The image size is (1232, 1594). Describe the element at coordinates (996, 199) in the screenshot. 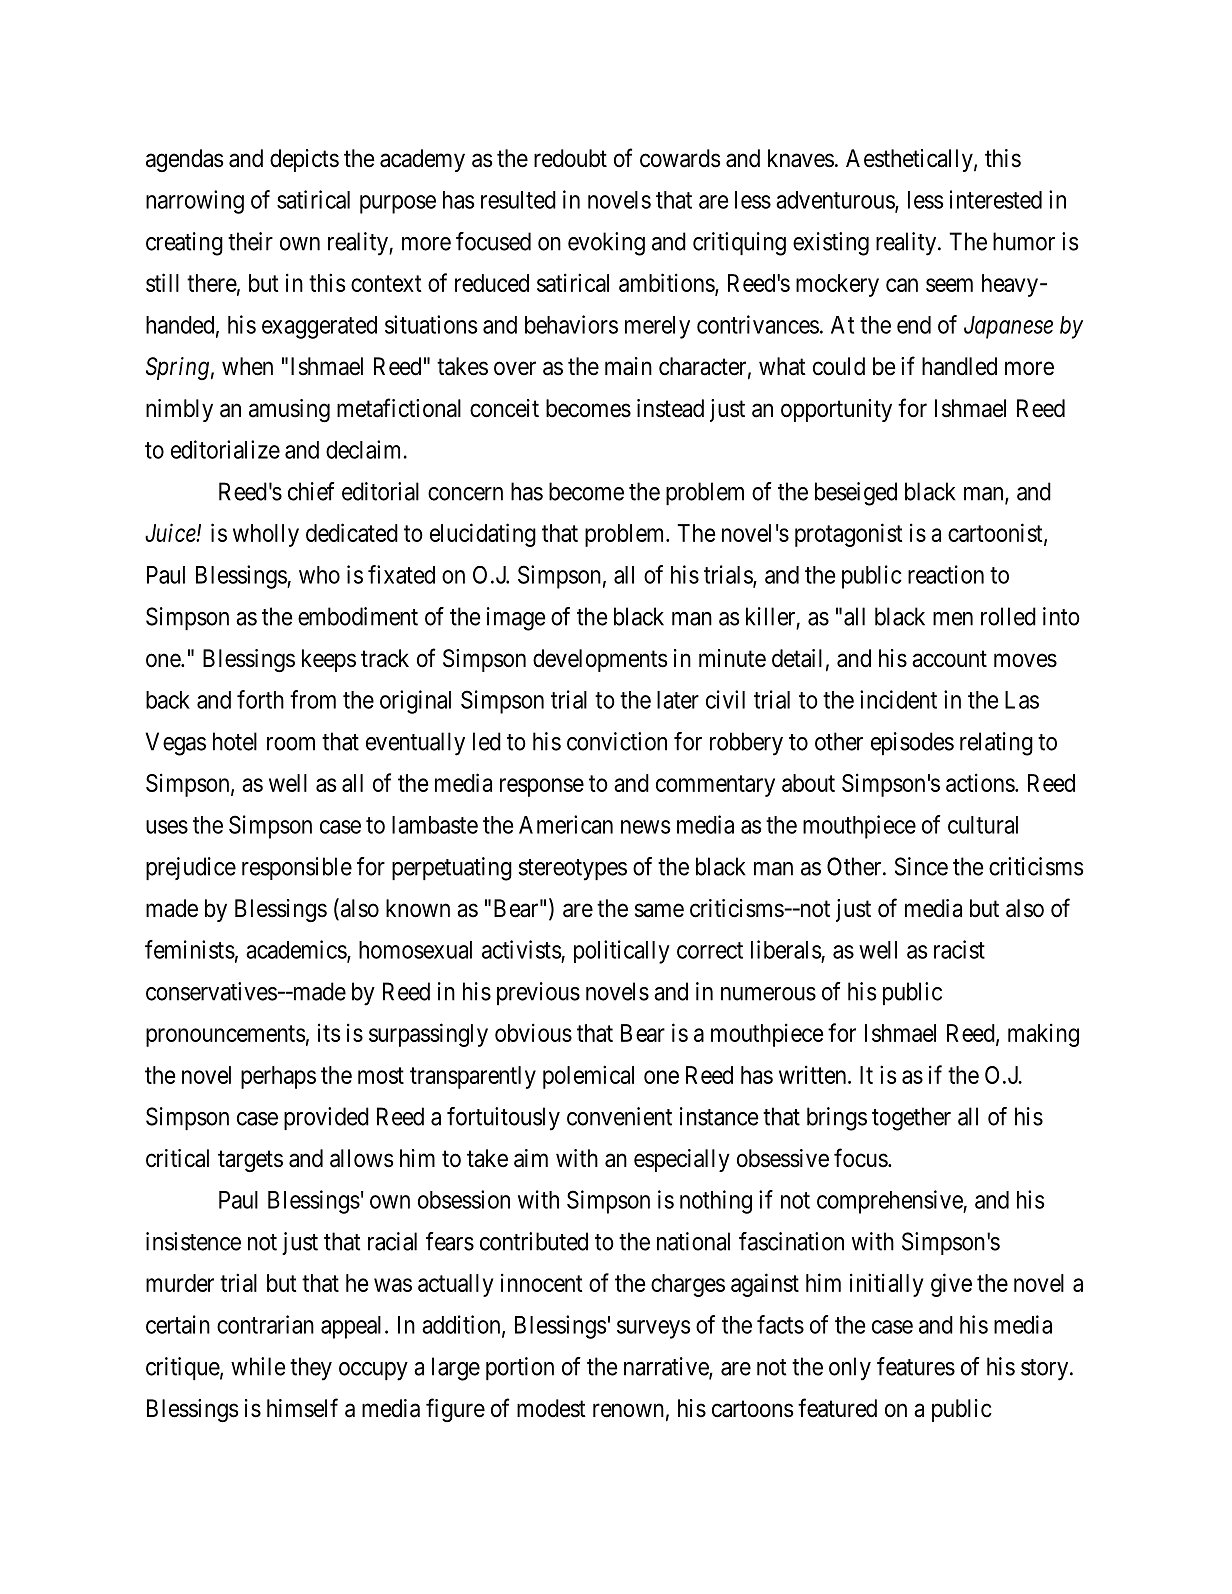

I see `interested` at that location.
